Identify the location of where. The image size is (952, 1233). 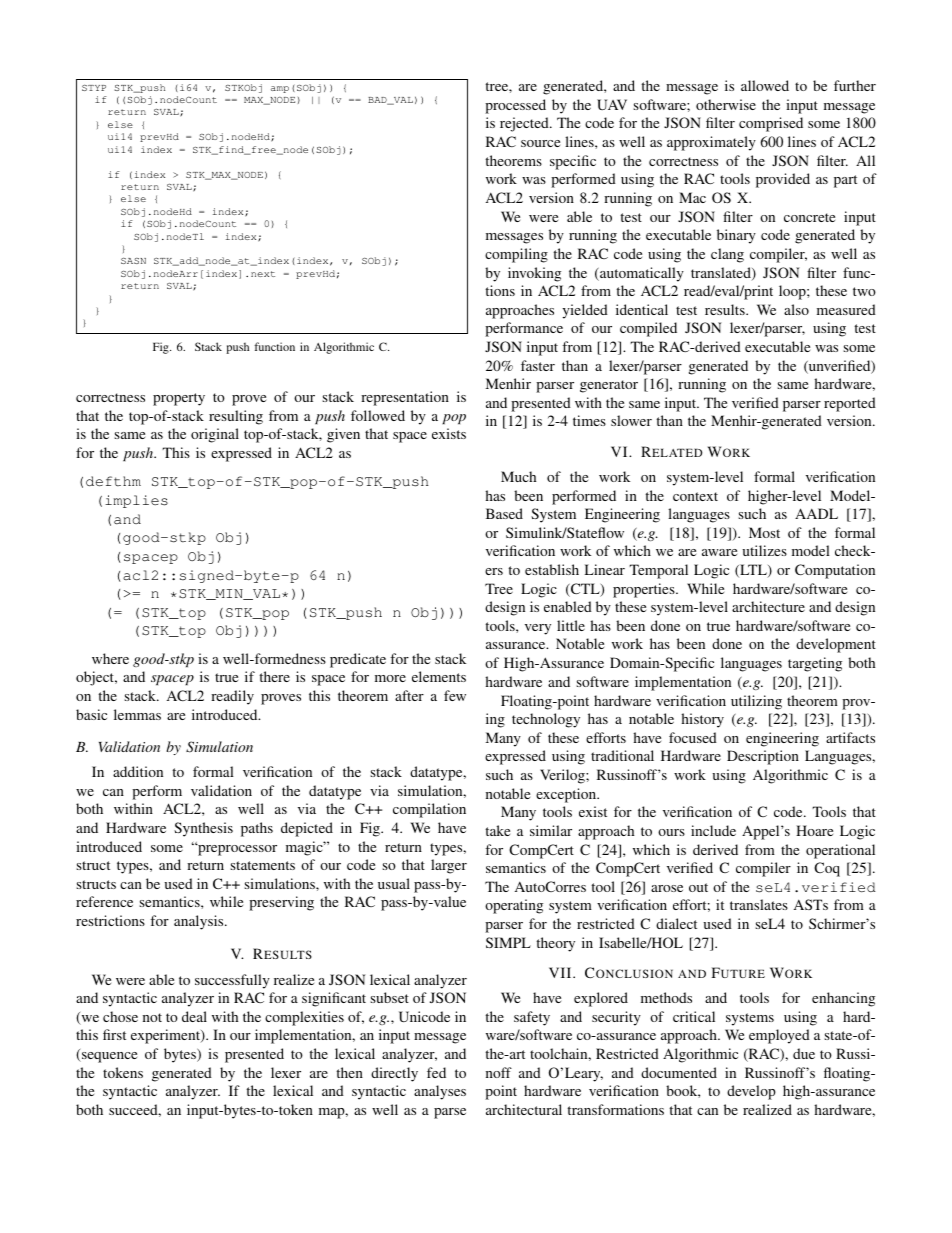
(110, 658).
